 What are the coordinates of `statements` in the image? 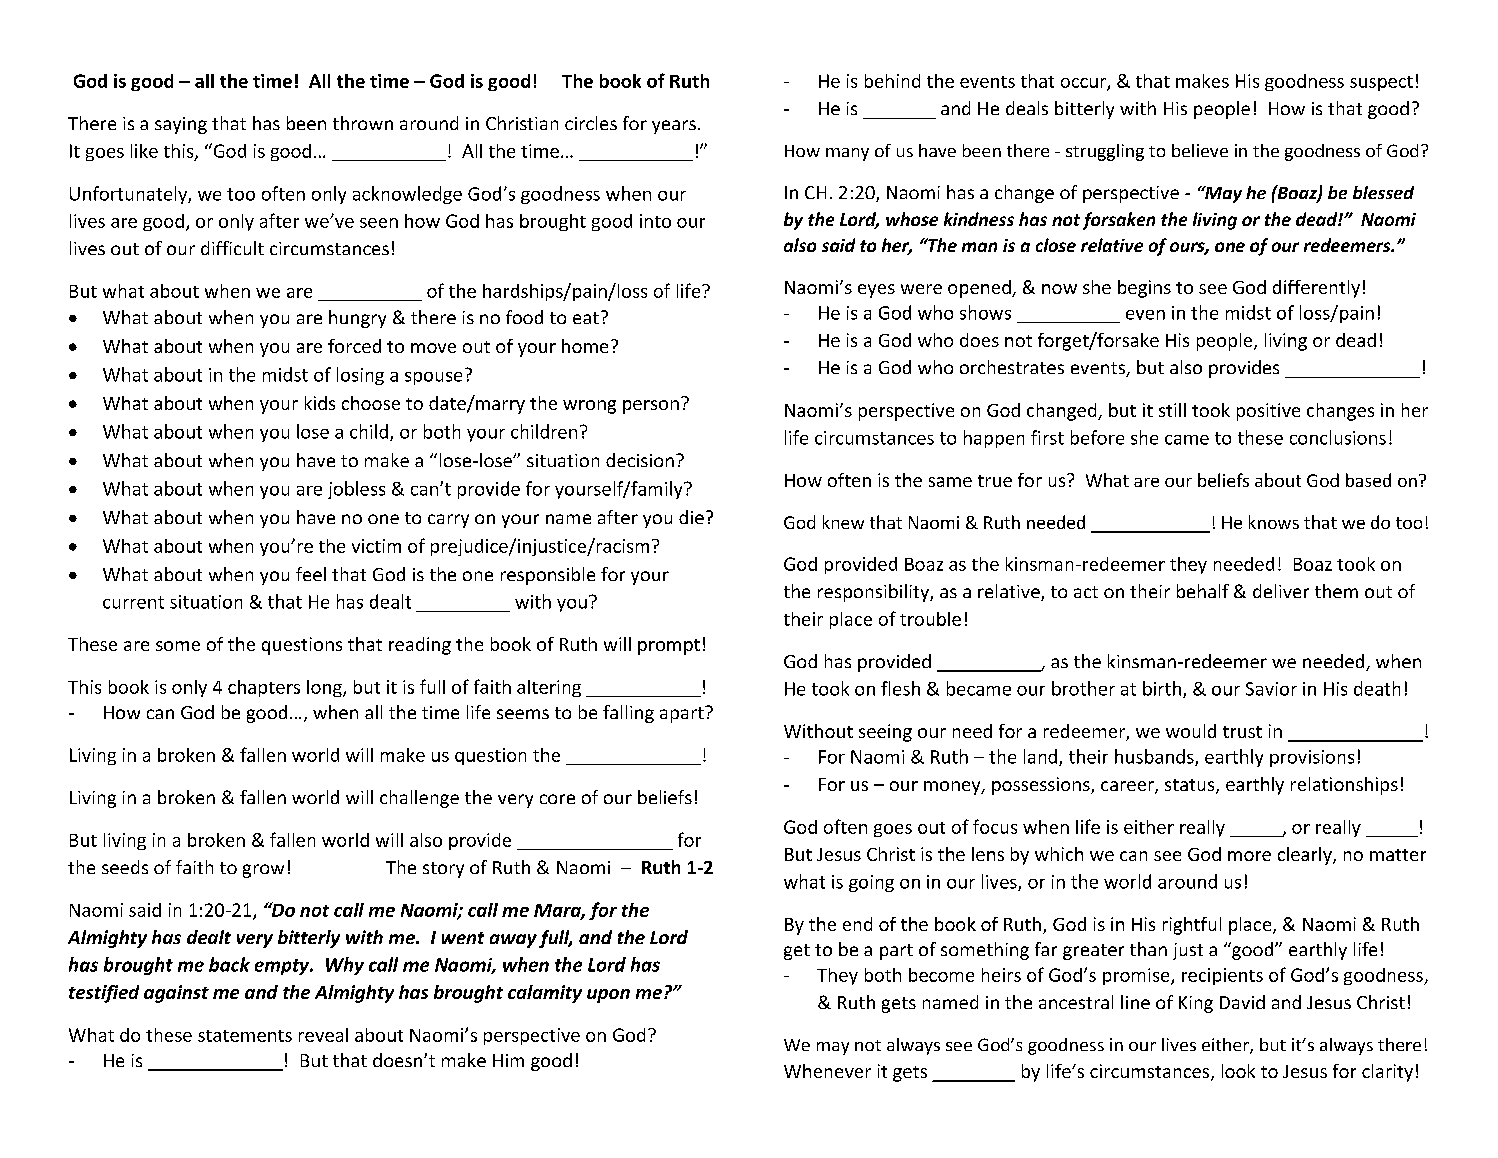 It's located at (245, 1036).
